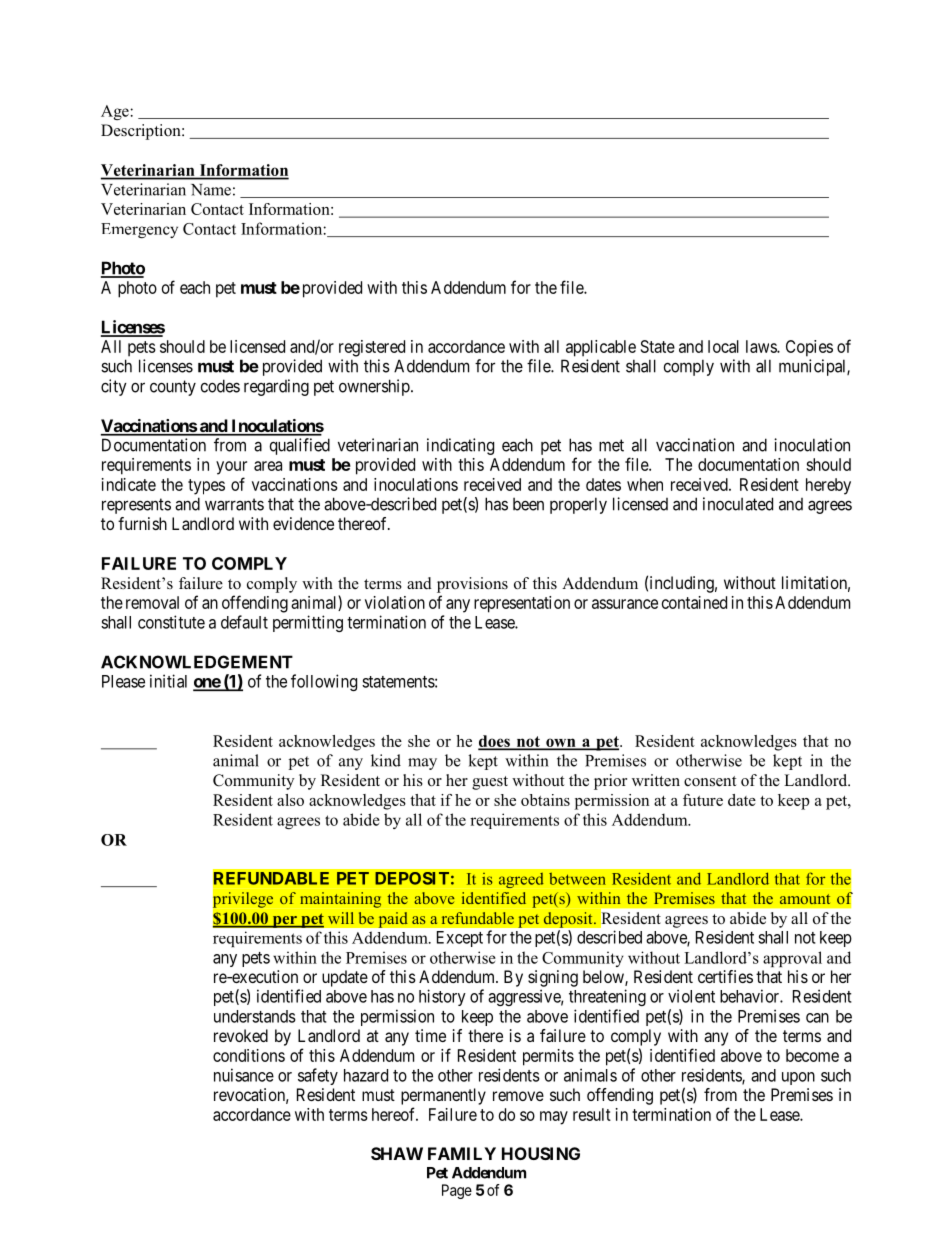 The height and width of the document is (1233, 952). What do you see at coordinates (244, 1075) in the document?
I see `nuisance` at bounding box center [244, 1075].
